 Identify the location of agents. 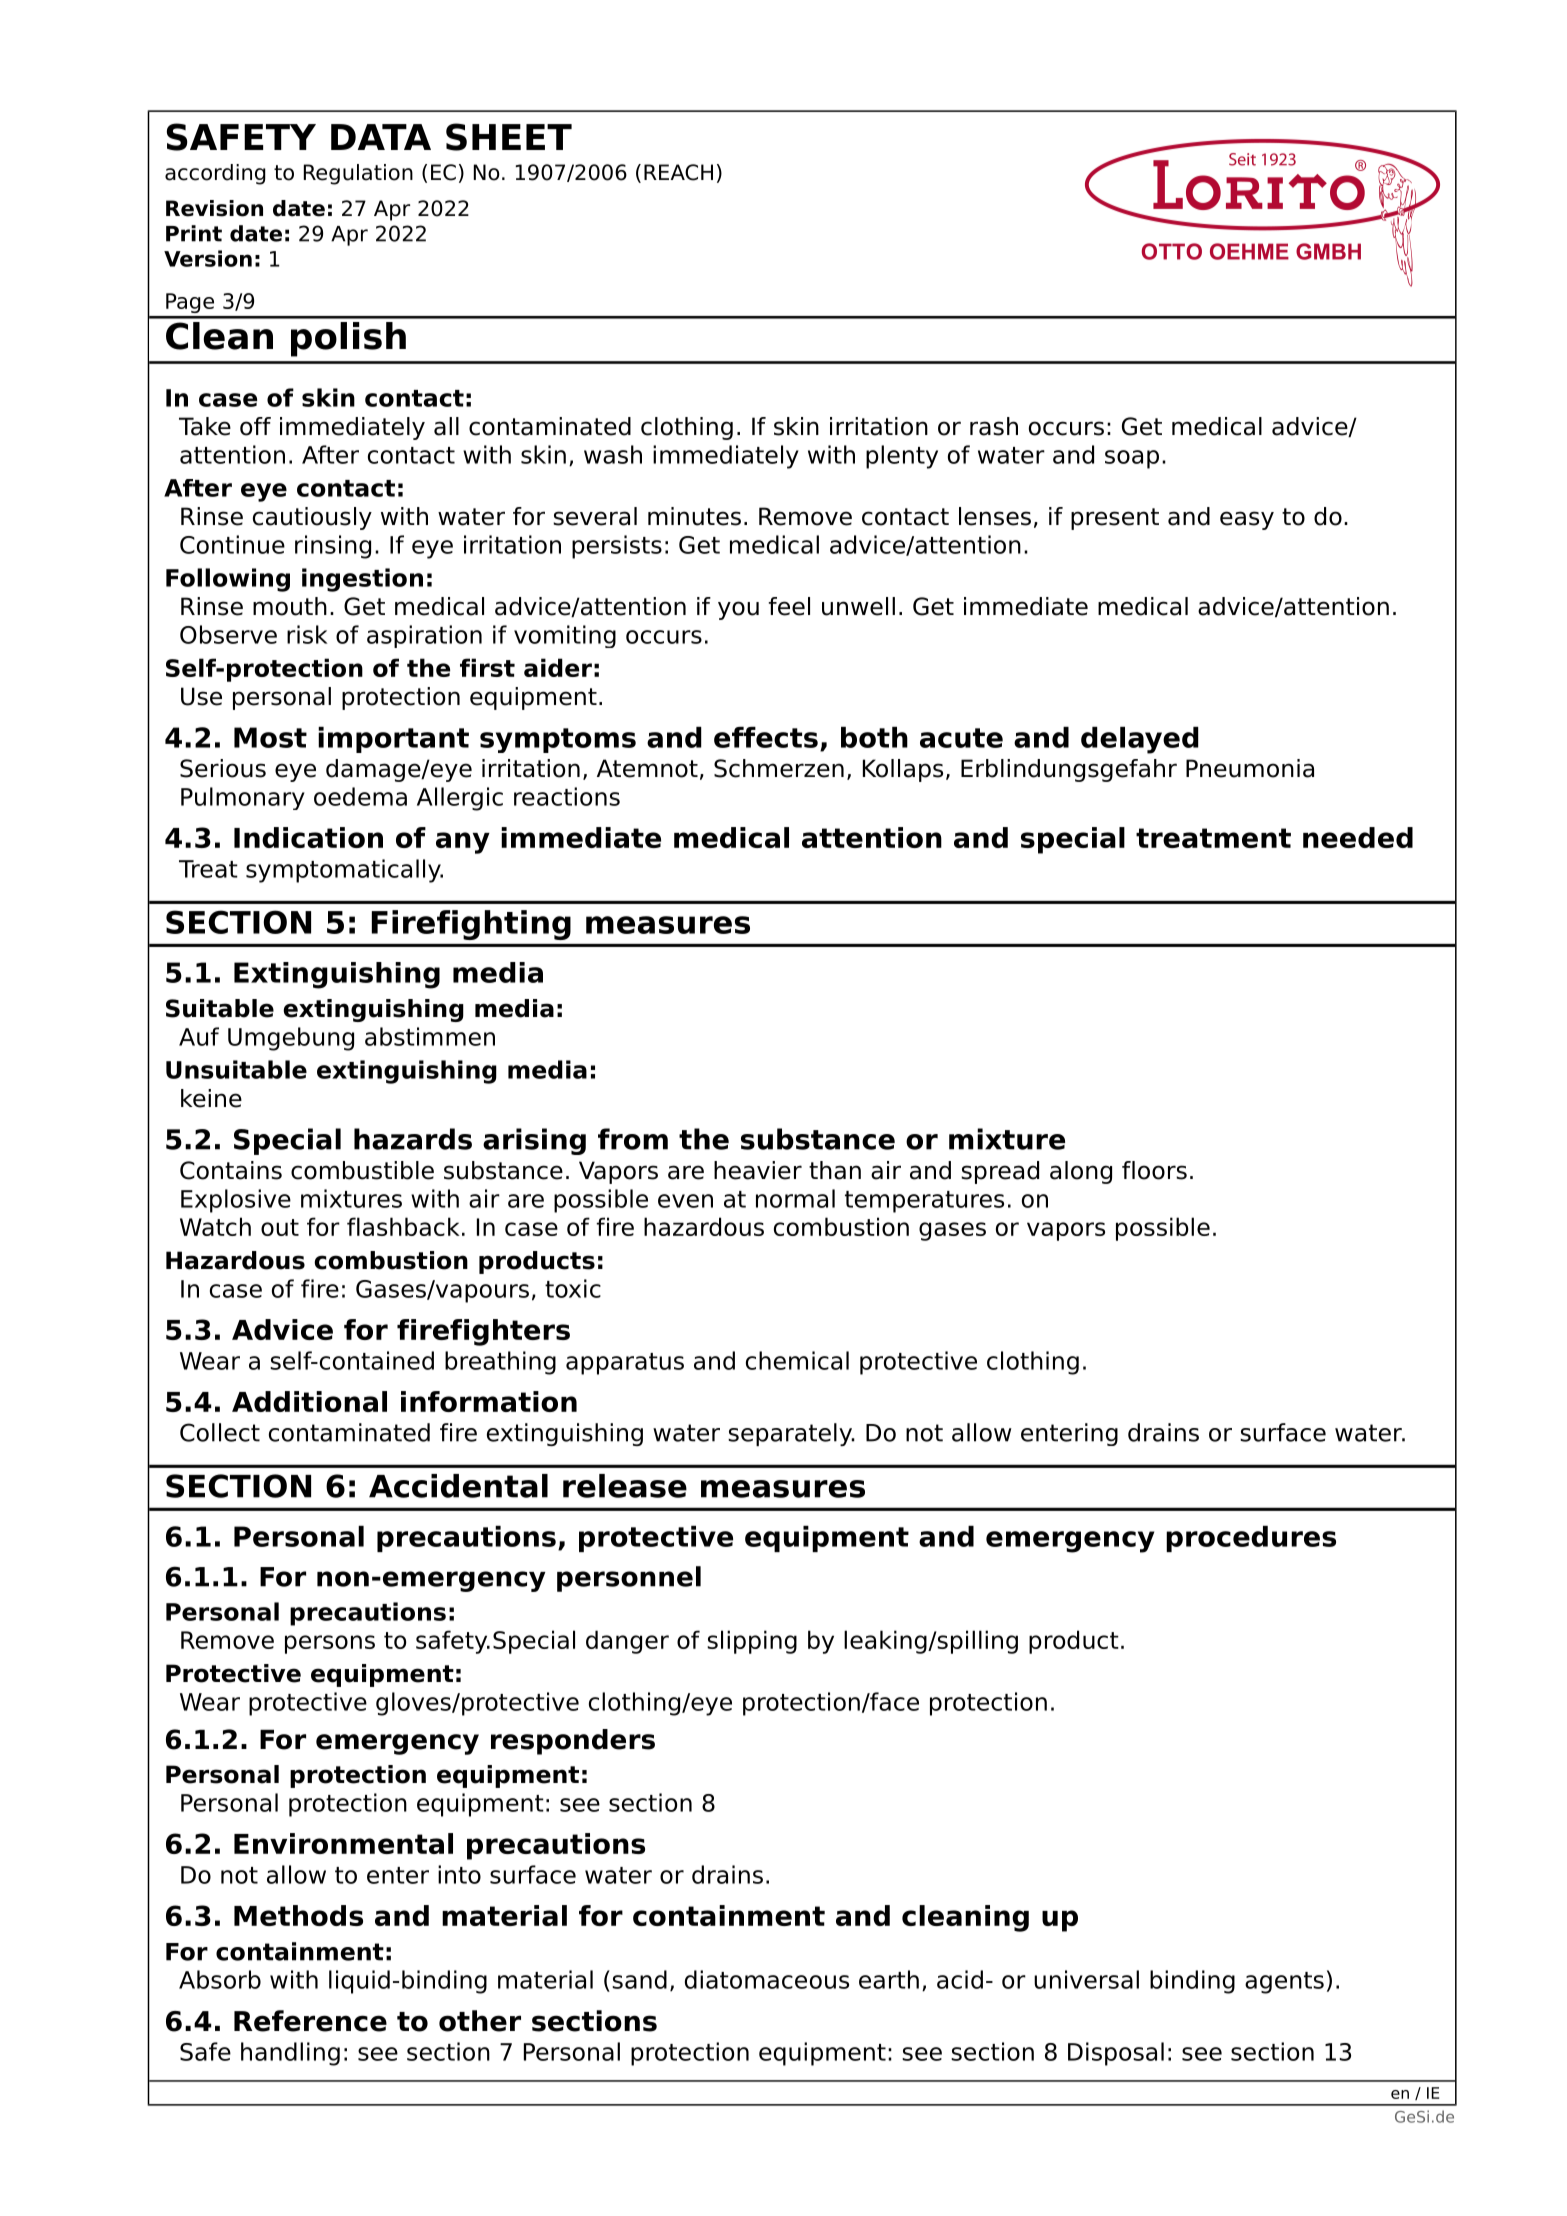
(1284, 1983).
